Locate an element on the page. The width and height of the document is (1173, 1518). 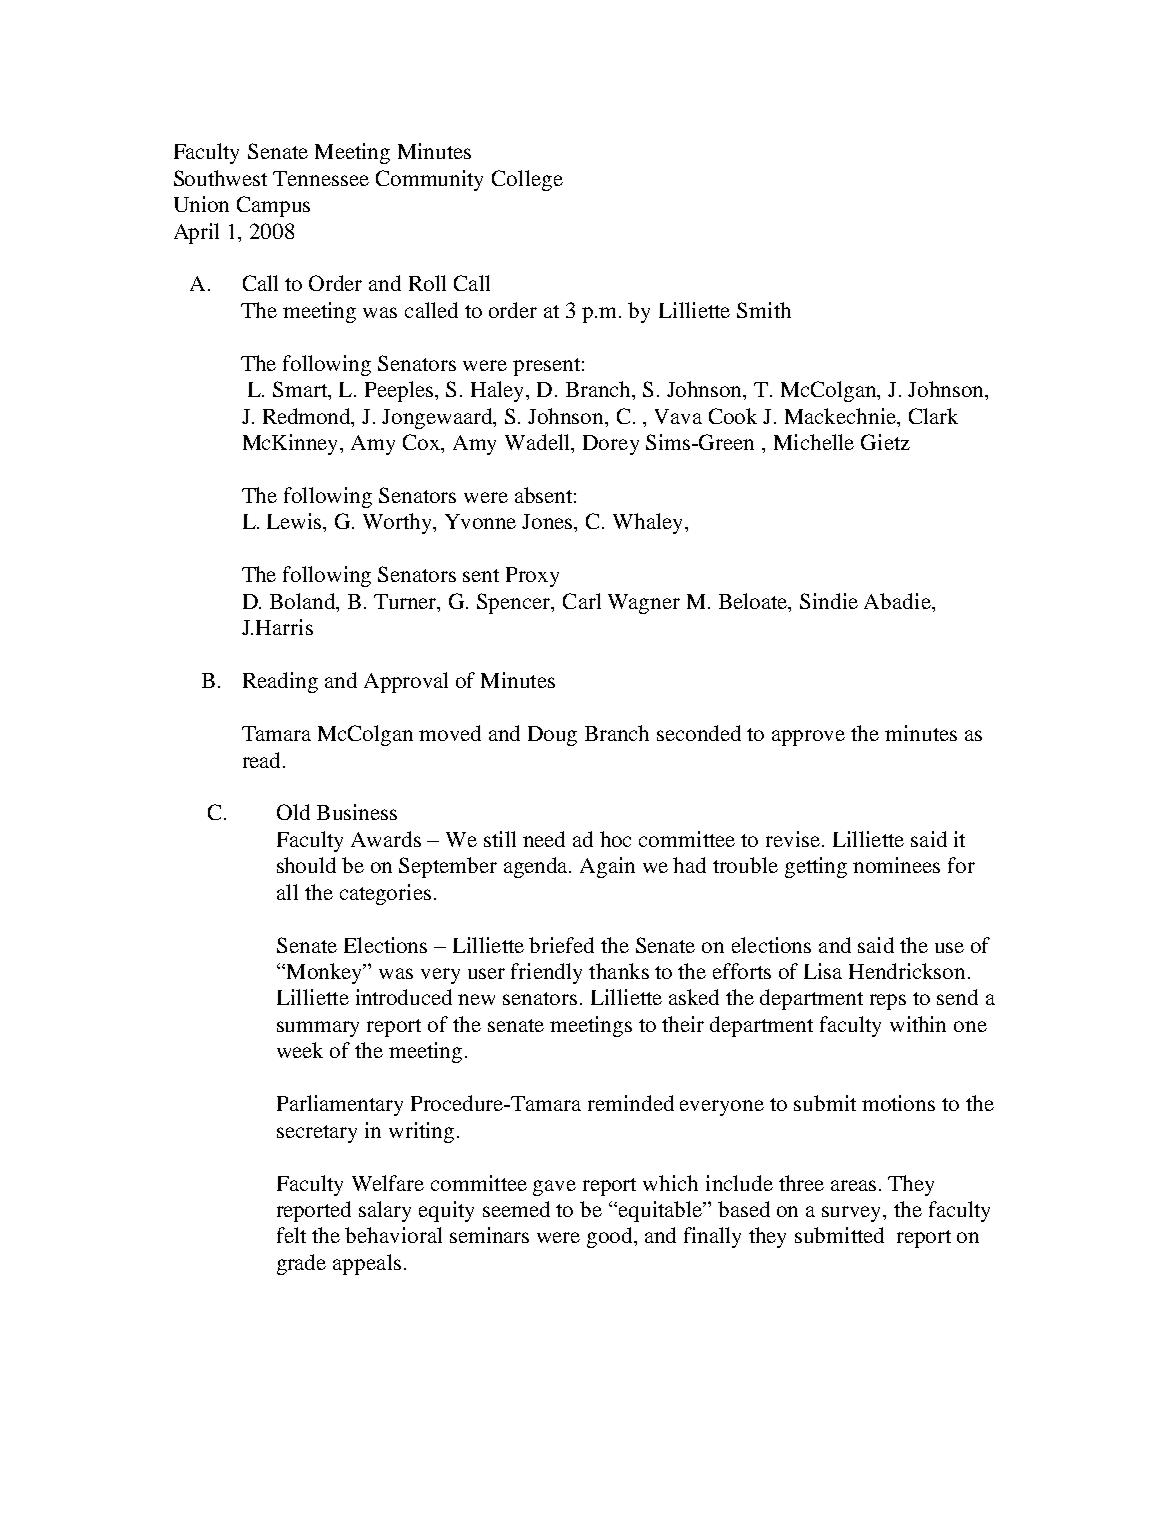
felt is located at coordinates (291, 1235).
